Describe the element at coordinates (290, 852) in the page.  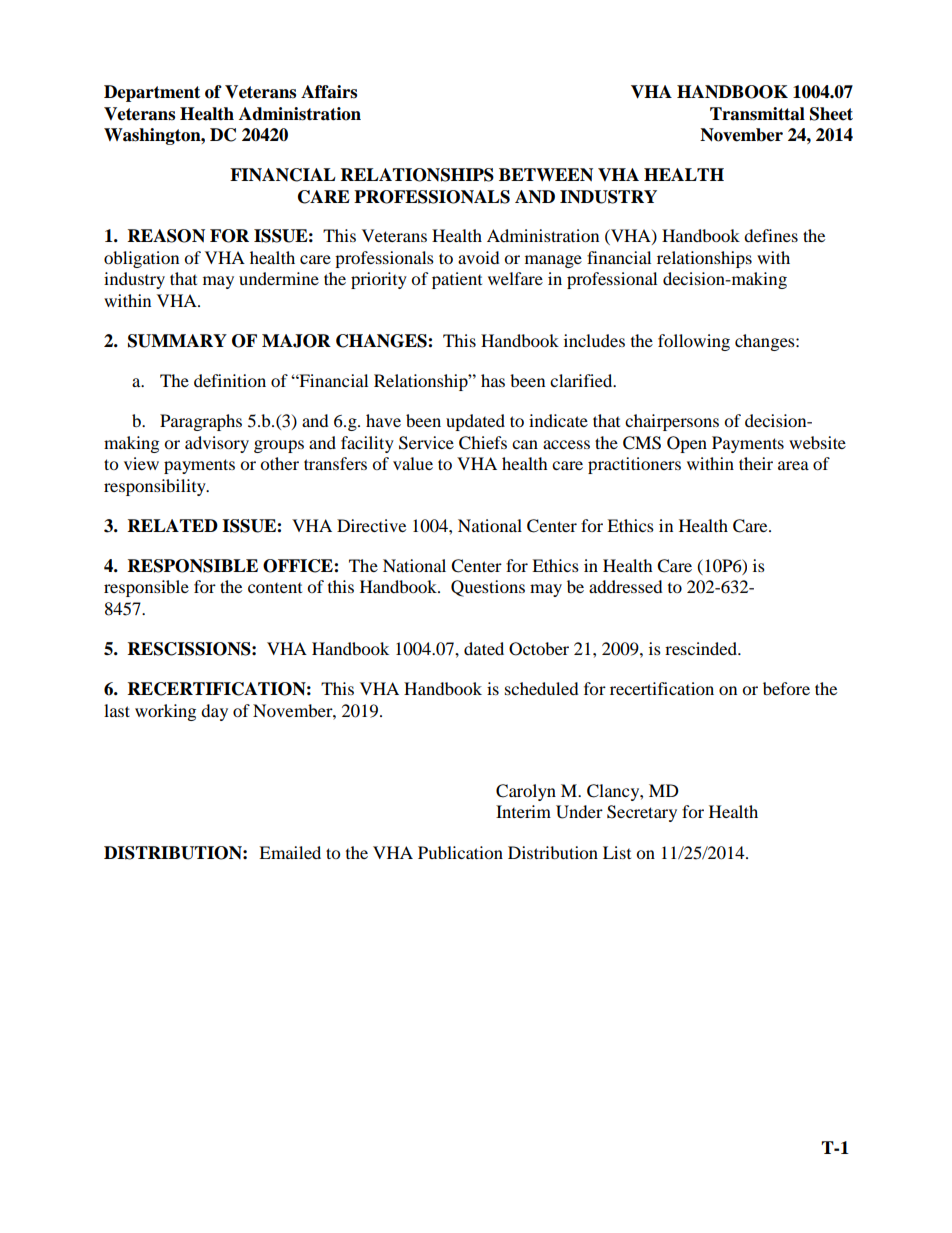
I see `Emailed` at that location.
